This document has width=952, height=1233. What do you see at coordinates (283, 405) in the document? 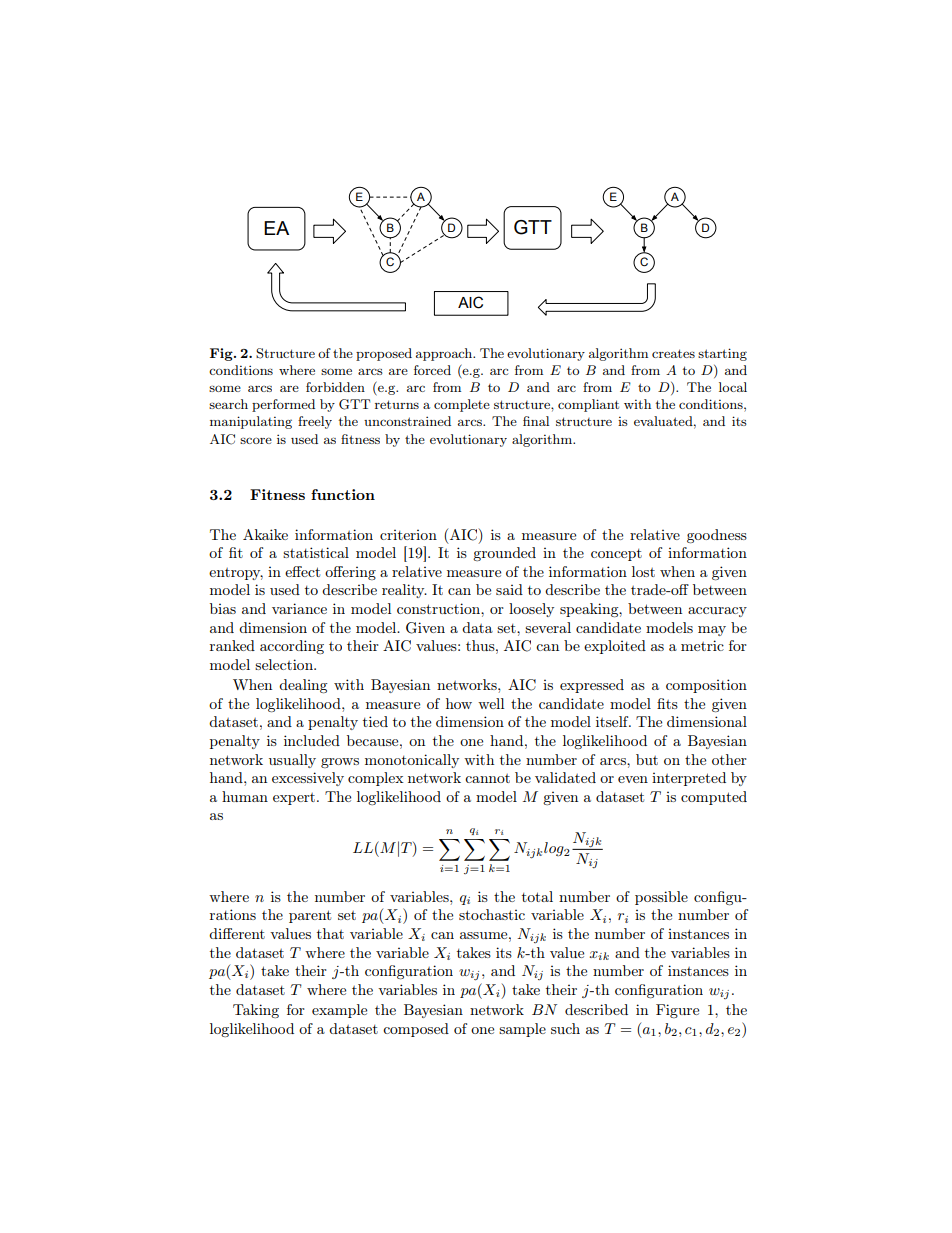
I see `performed` at bounding box center [283, 405].
